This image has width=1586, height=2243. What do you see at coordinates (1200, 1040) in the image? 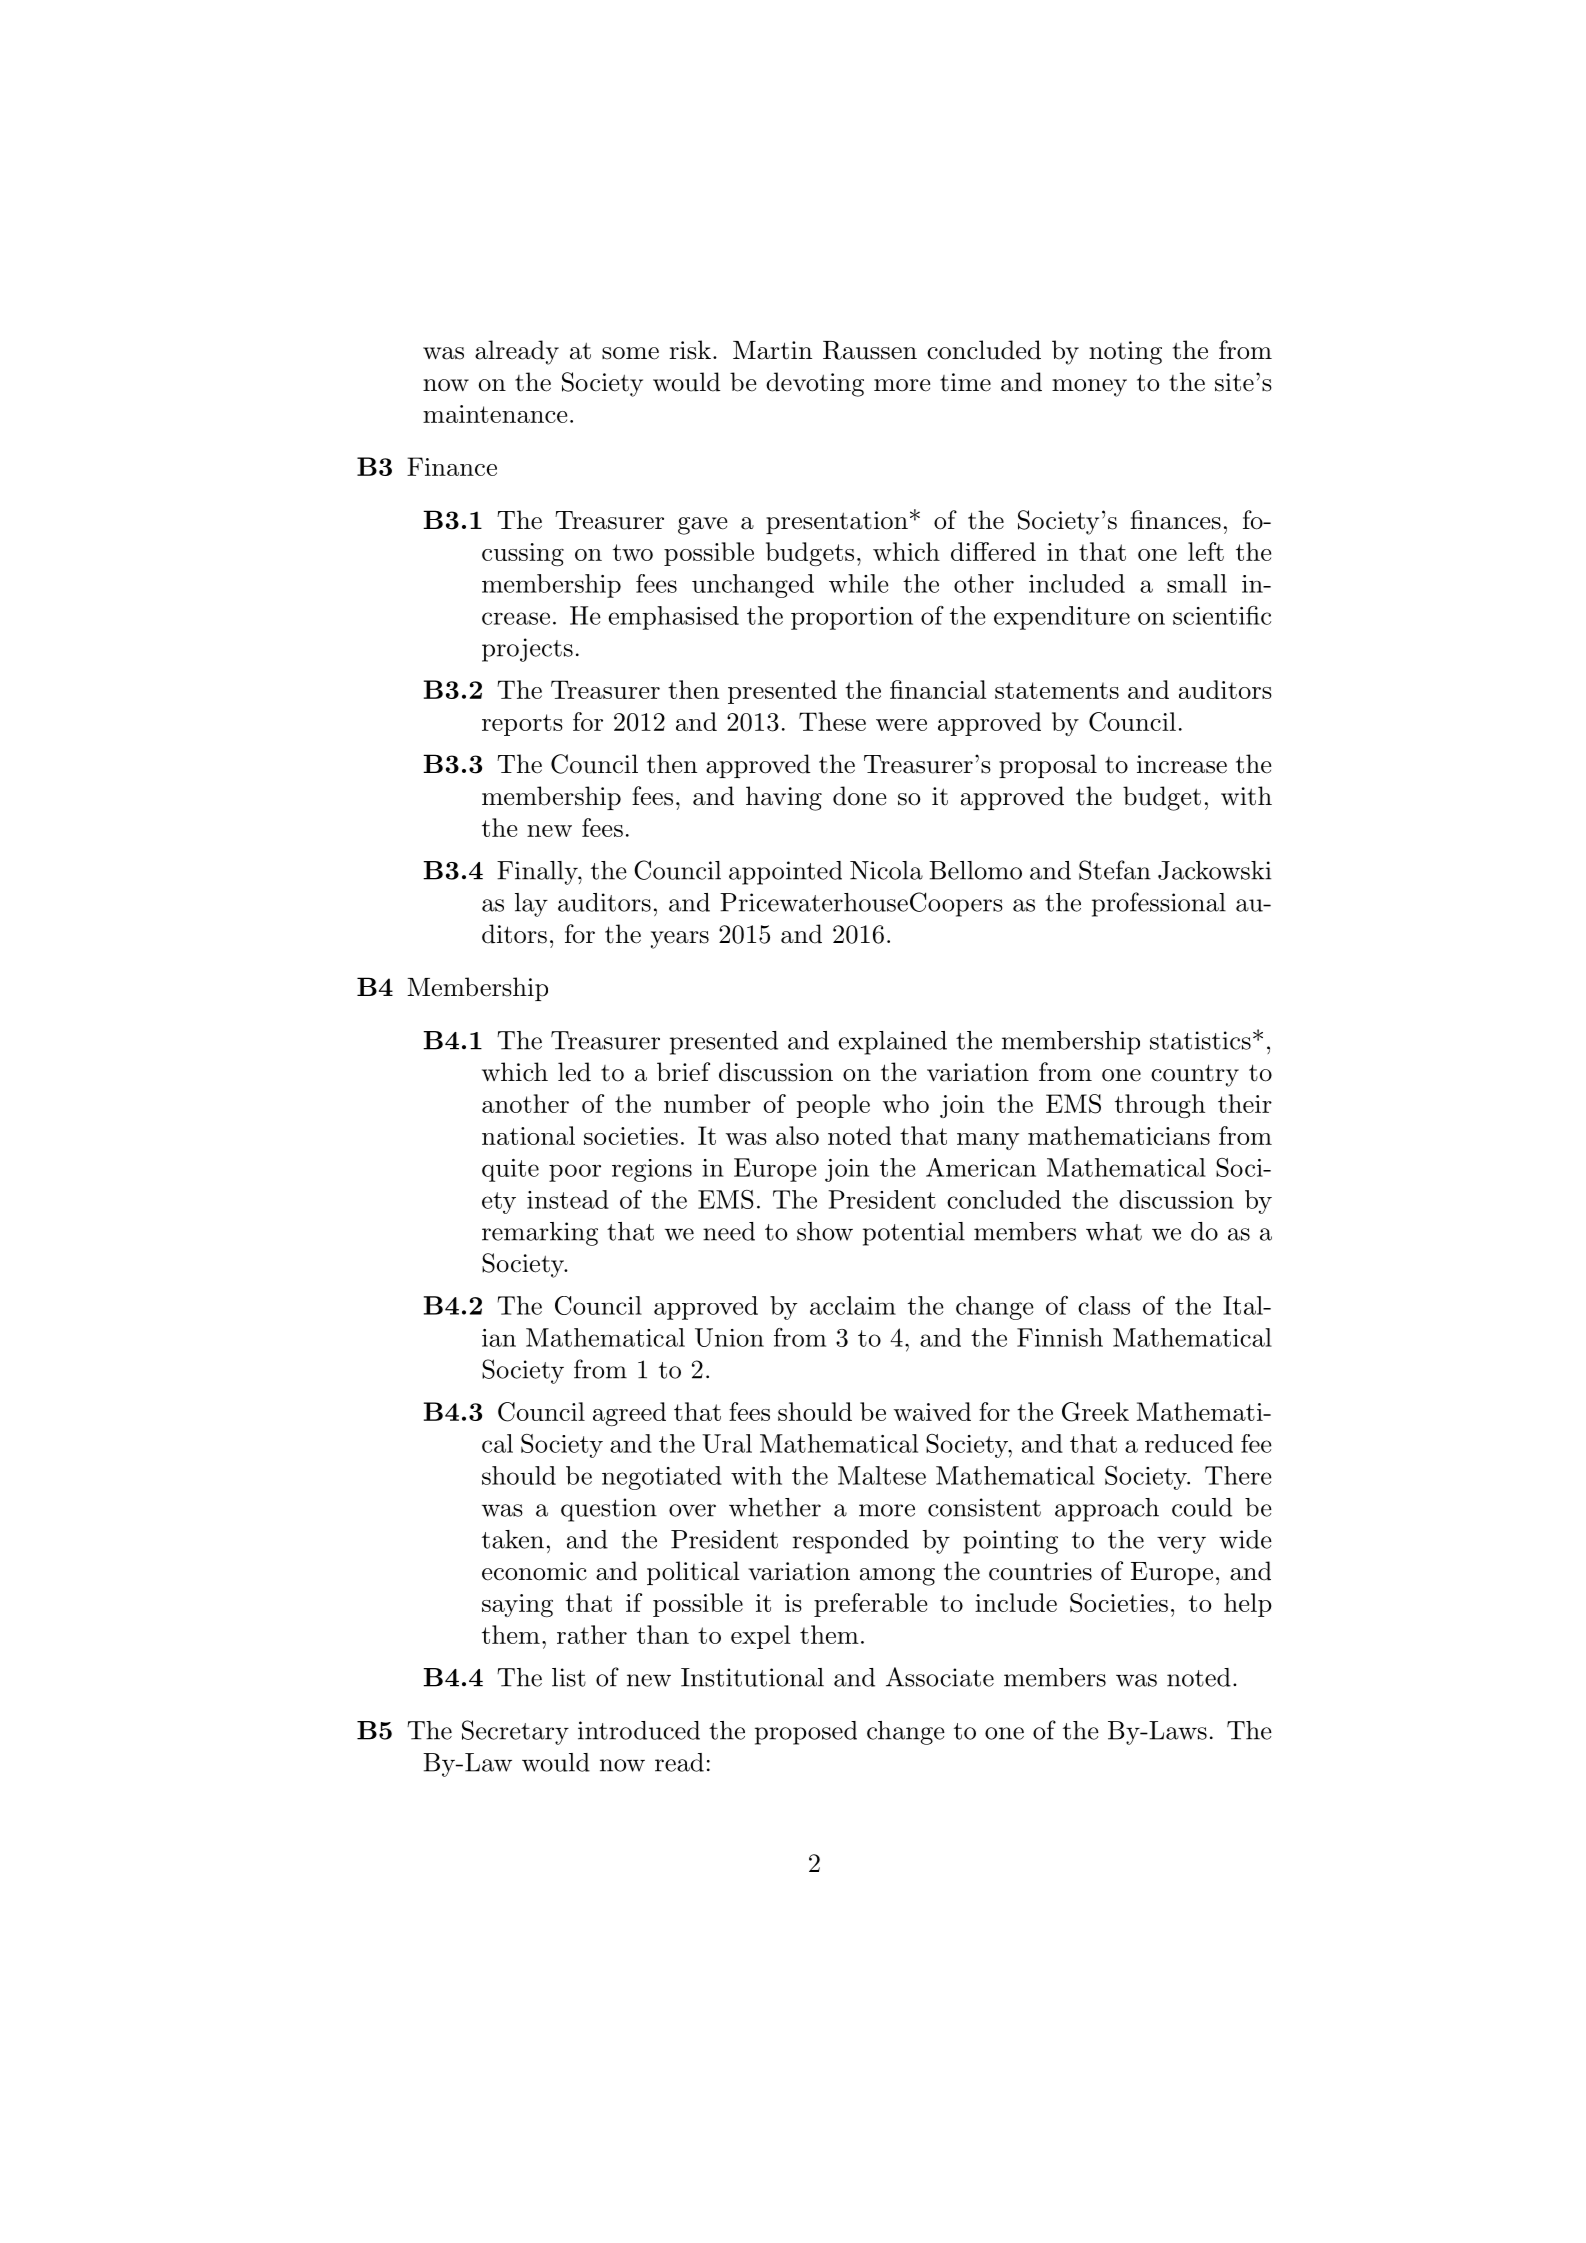
I see `statistics` at bounding box center [1200, 1040].
